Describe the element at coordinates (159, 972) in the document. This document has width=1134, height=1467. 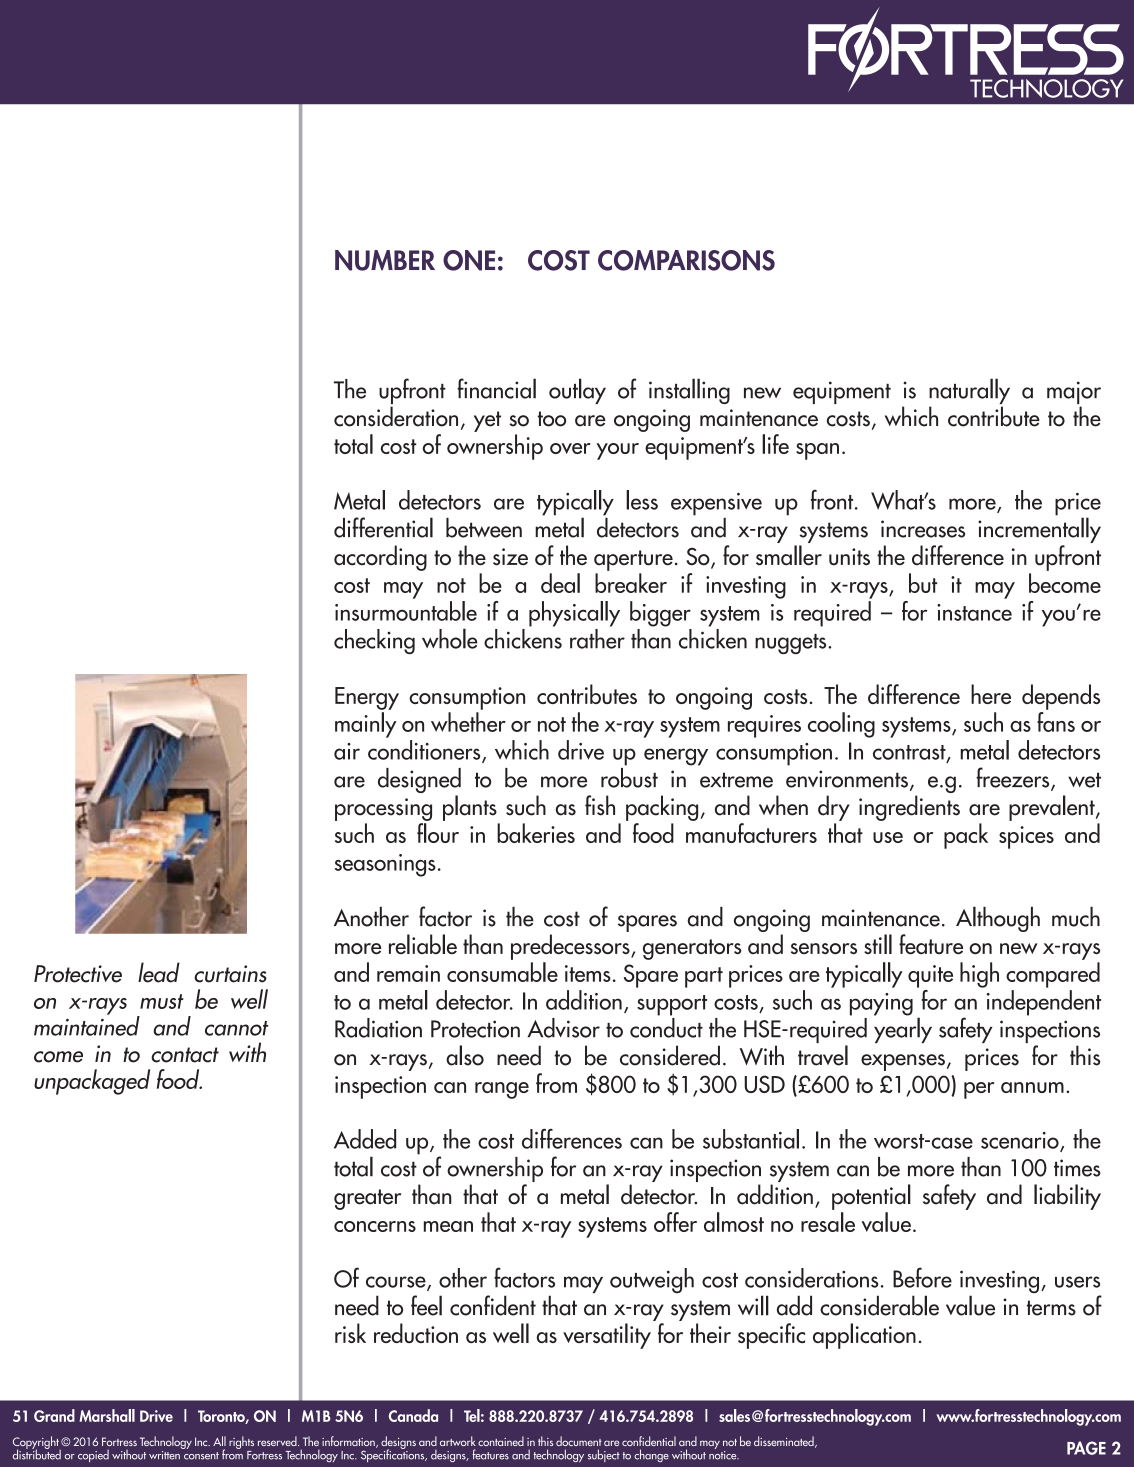
I see `lead` at that location.
